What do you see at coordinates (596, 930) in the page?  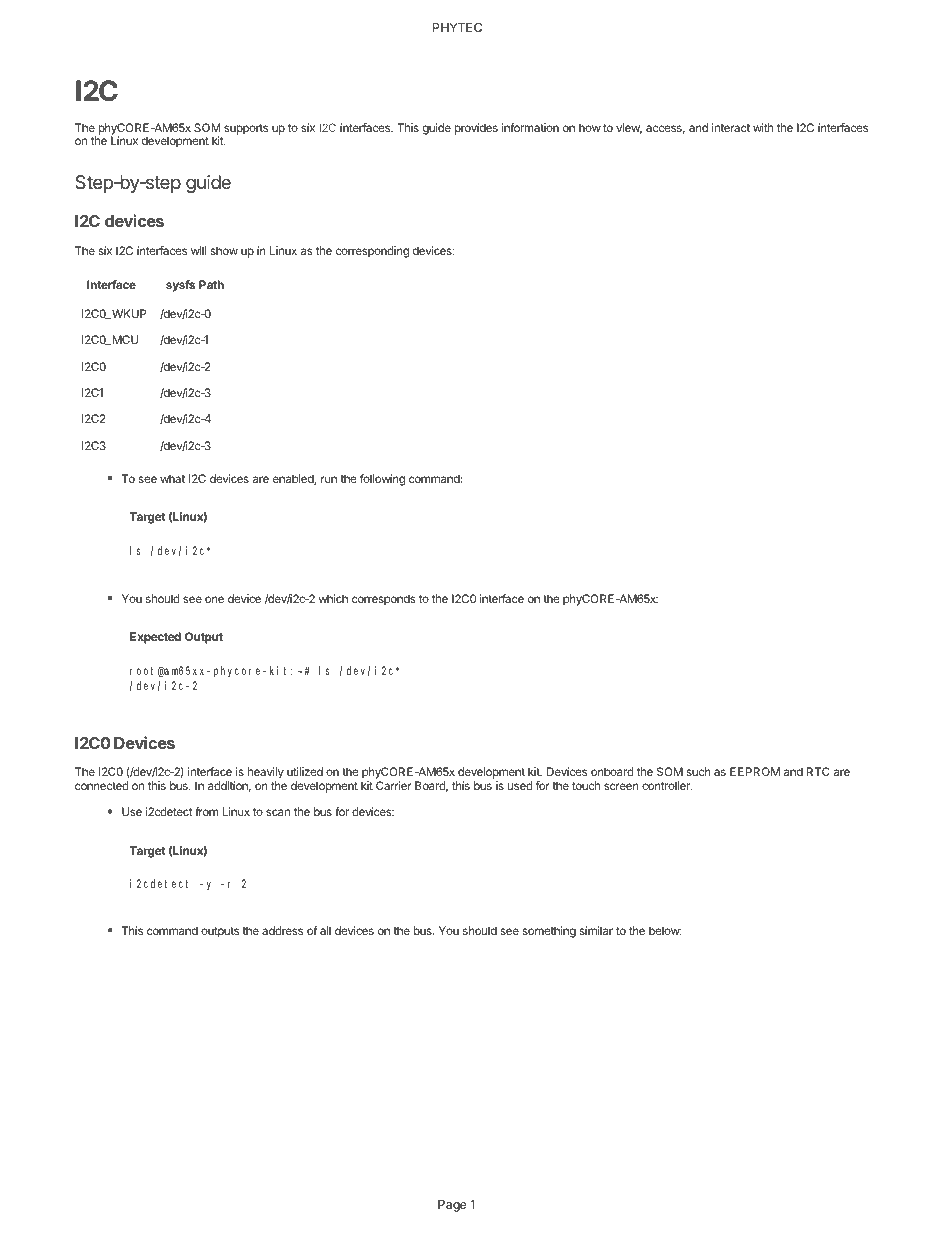 I see `similar` at bounding box center [596, 930].
